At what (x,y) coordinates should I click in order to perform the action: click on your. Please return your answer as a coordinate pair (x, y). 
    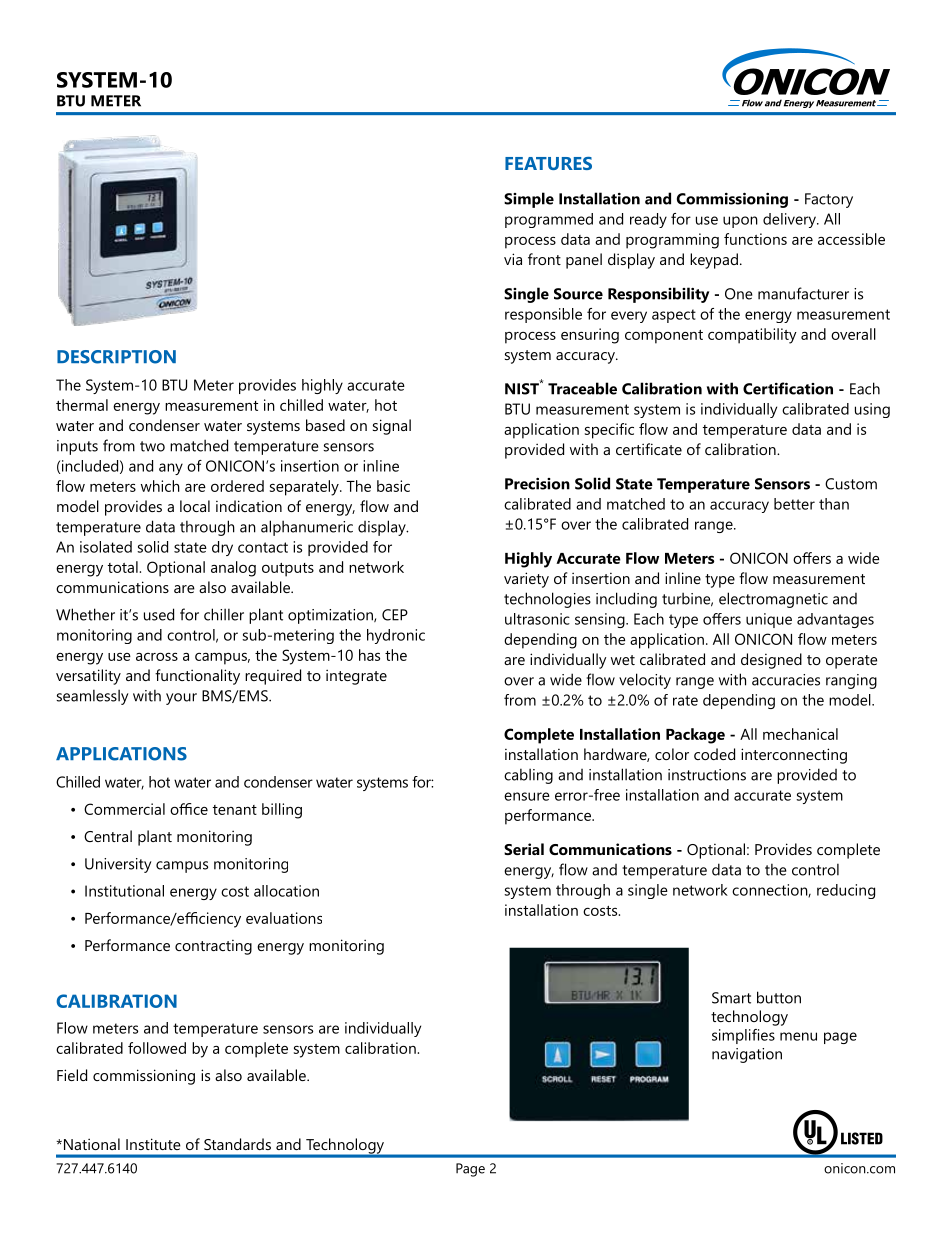
    Looking at the image, I should click on (181, 699).
